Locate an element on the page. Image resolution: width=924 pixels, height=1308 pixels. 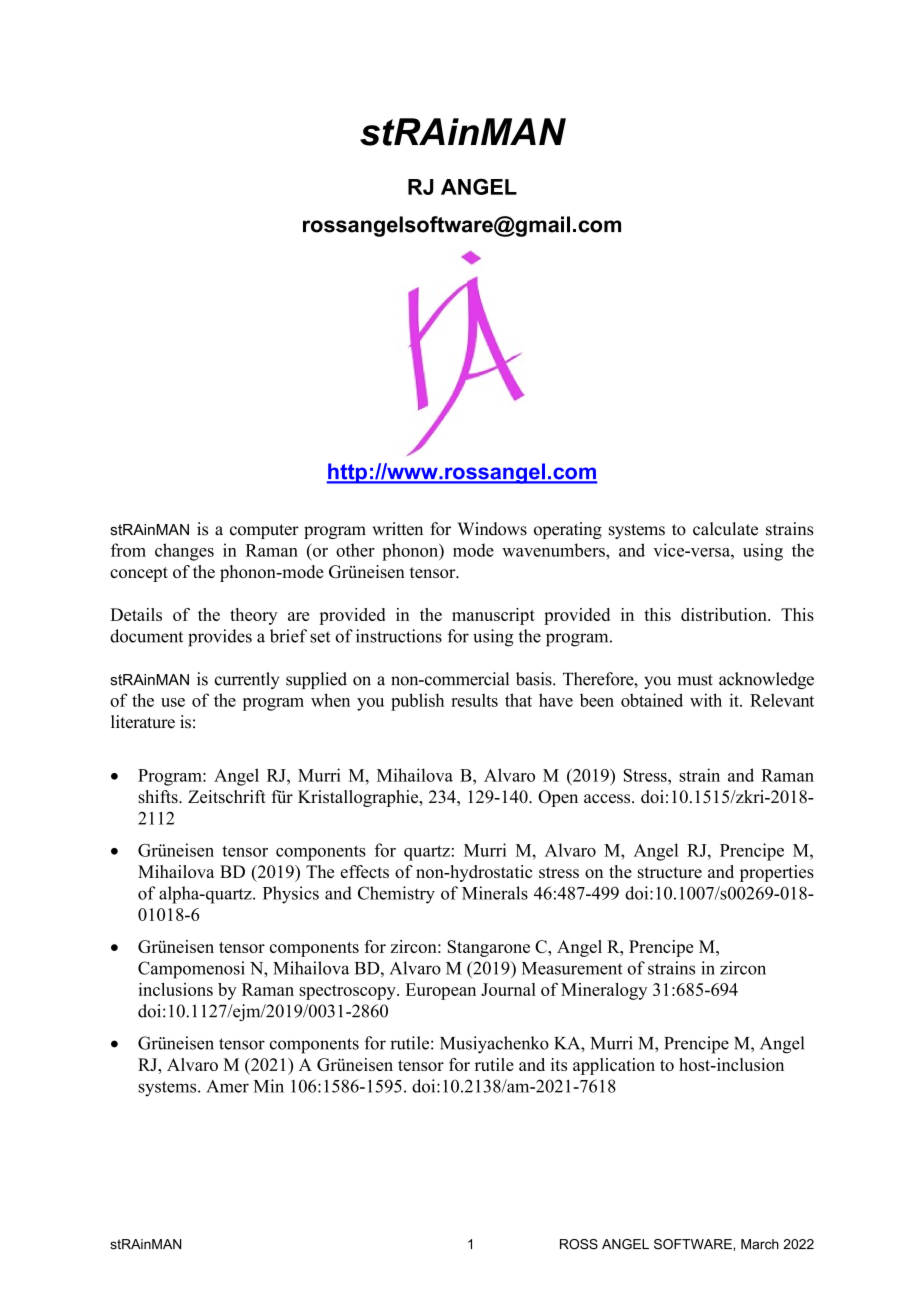
Zeitschrift is located at coordinates (227, 797).
